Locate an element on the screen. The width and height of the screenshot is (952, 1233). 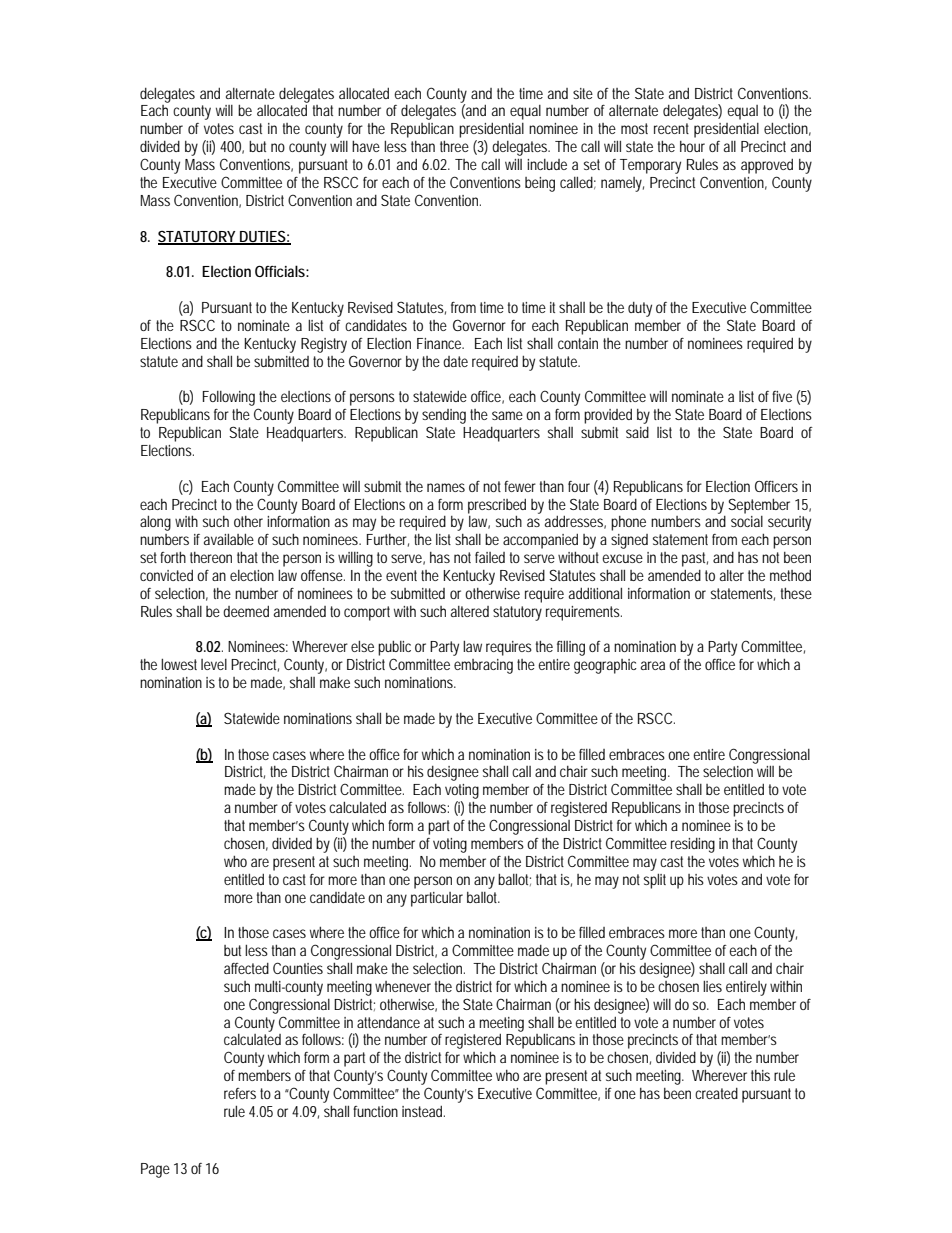
DUTIES is located at coordinates (262, 237).
